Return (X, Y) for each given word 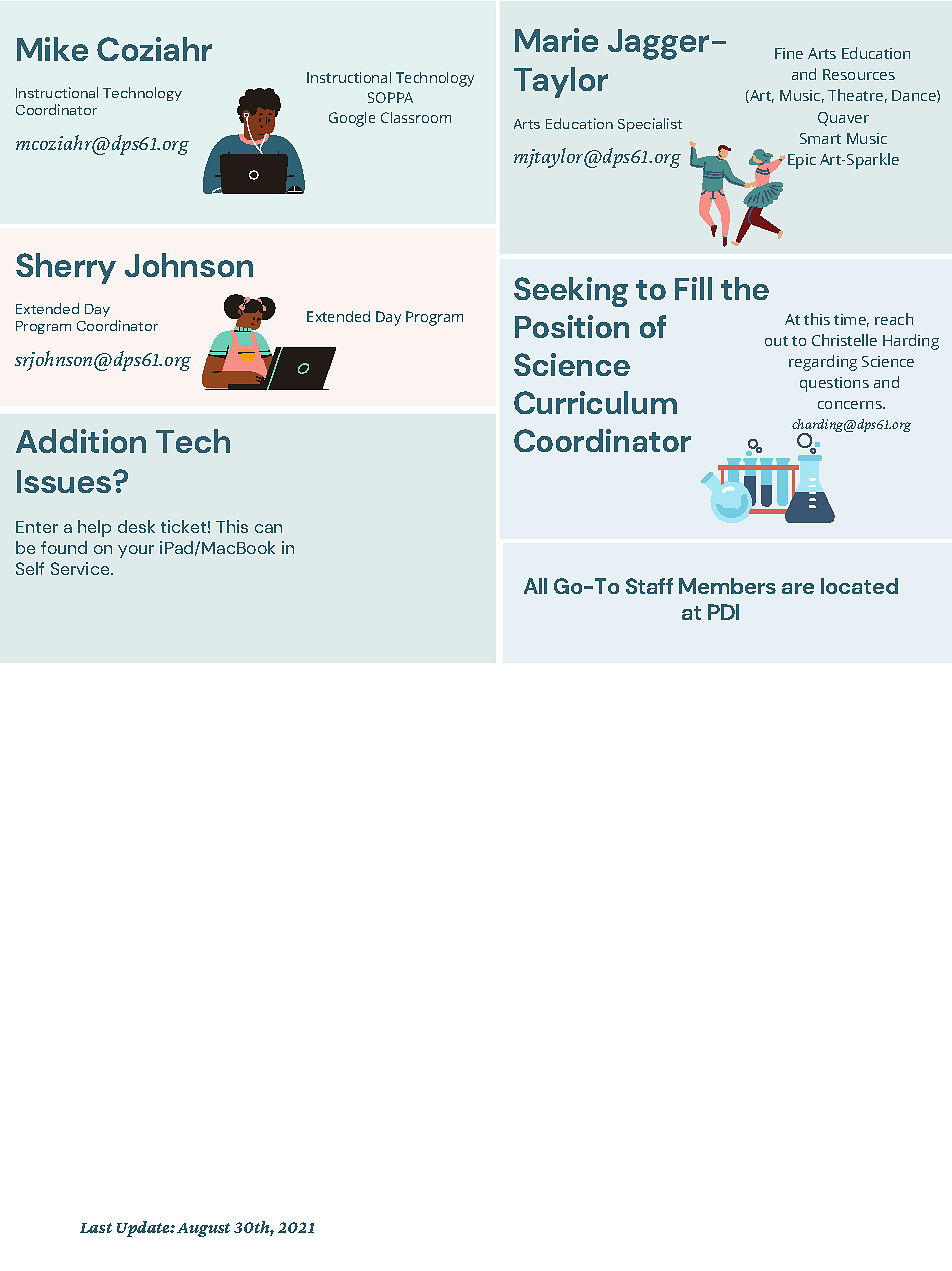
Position (572, 326)
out (776, 341)
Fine (789, 53)
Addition (81, 441)
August (203, 1230)
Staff (649, 586)
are (798, 588)
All (535, 586)
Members (727, 586)
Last (96, 1228)
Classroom (416, 117)
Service (81, 568)
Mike (52, 49)
